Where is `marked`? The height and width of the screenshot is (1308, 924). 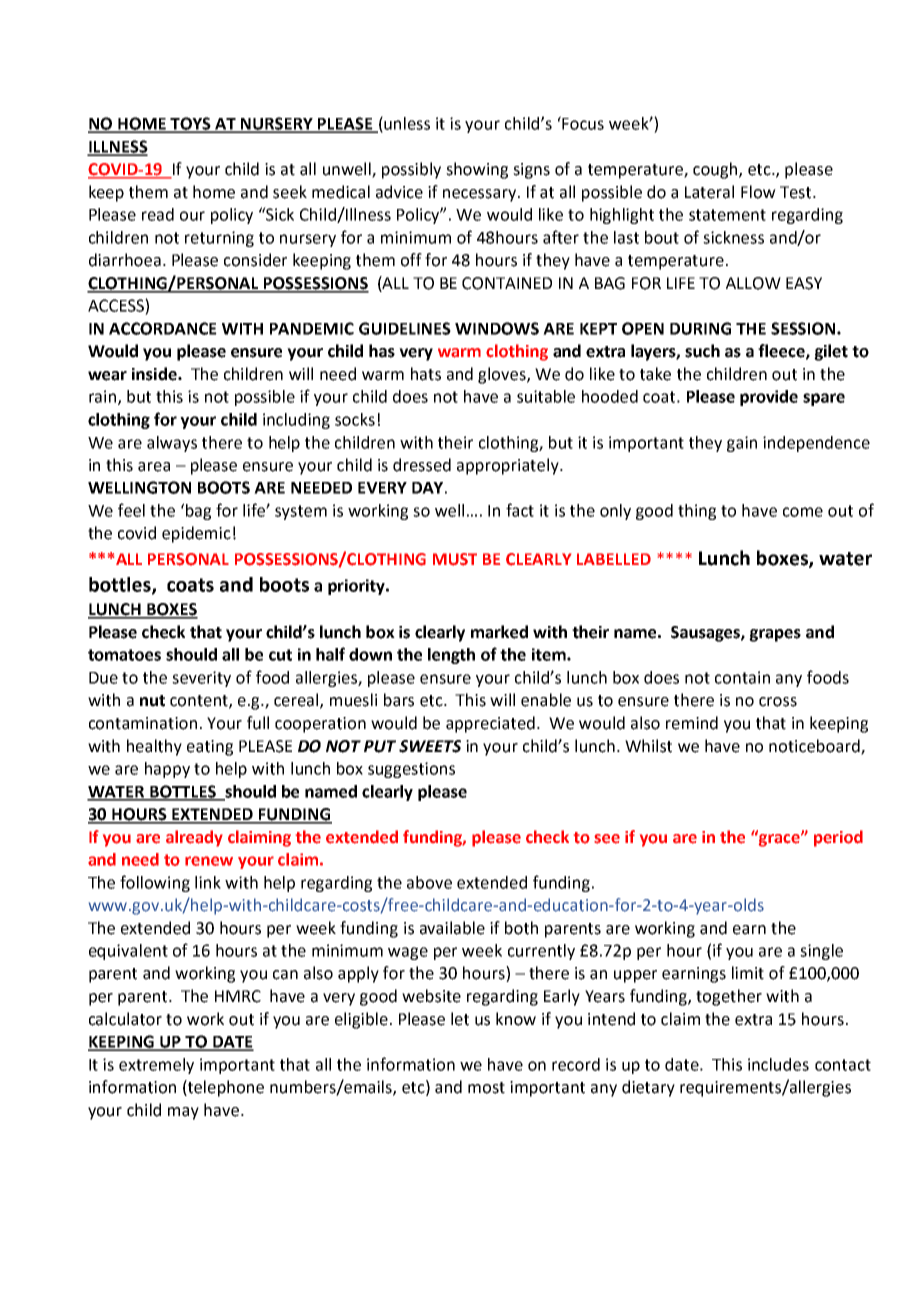 marked is located at coordinates (499, 632).
